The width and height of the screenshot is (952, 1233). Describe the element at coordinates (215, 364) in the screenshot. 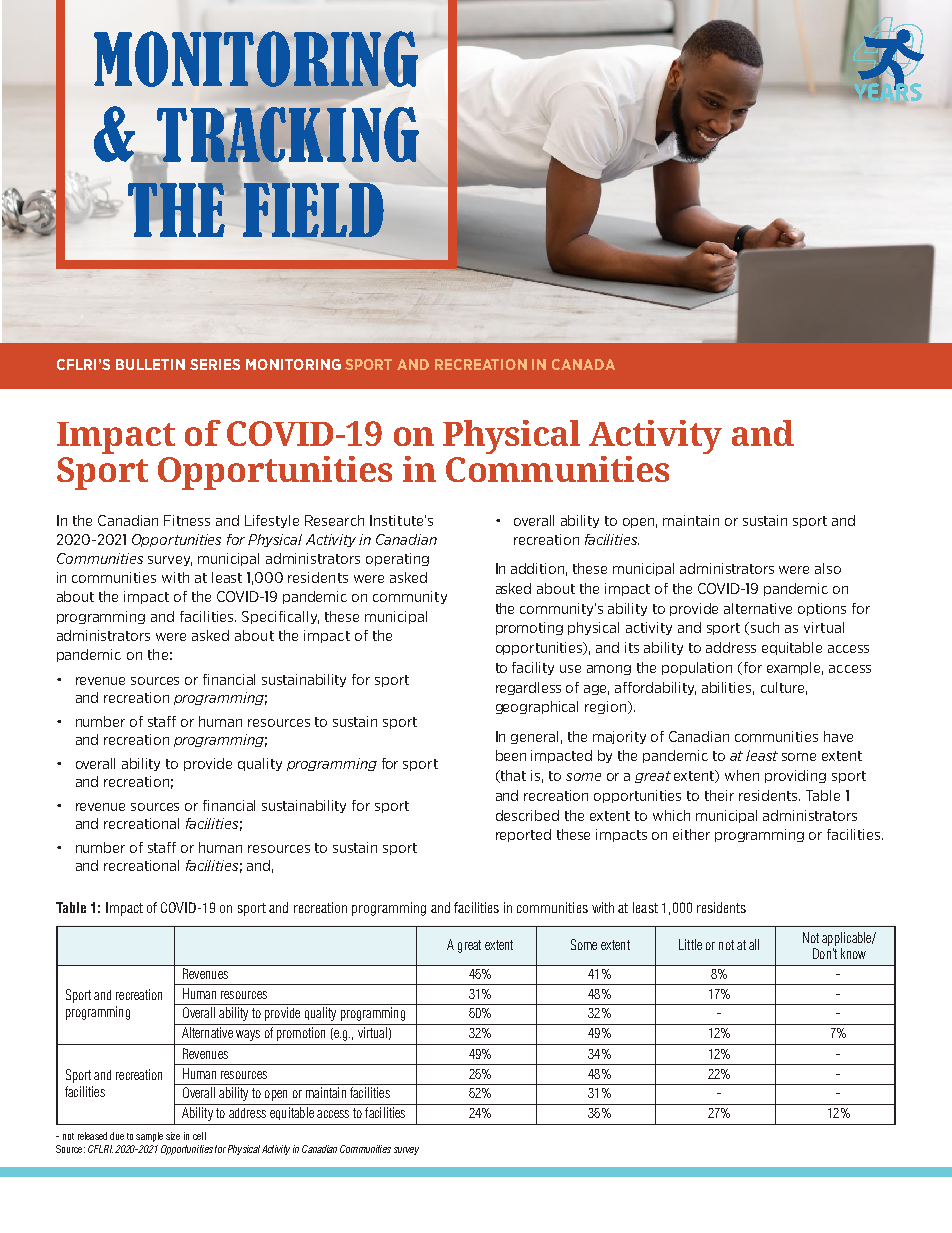

I see `SERIES` at that location.
